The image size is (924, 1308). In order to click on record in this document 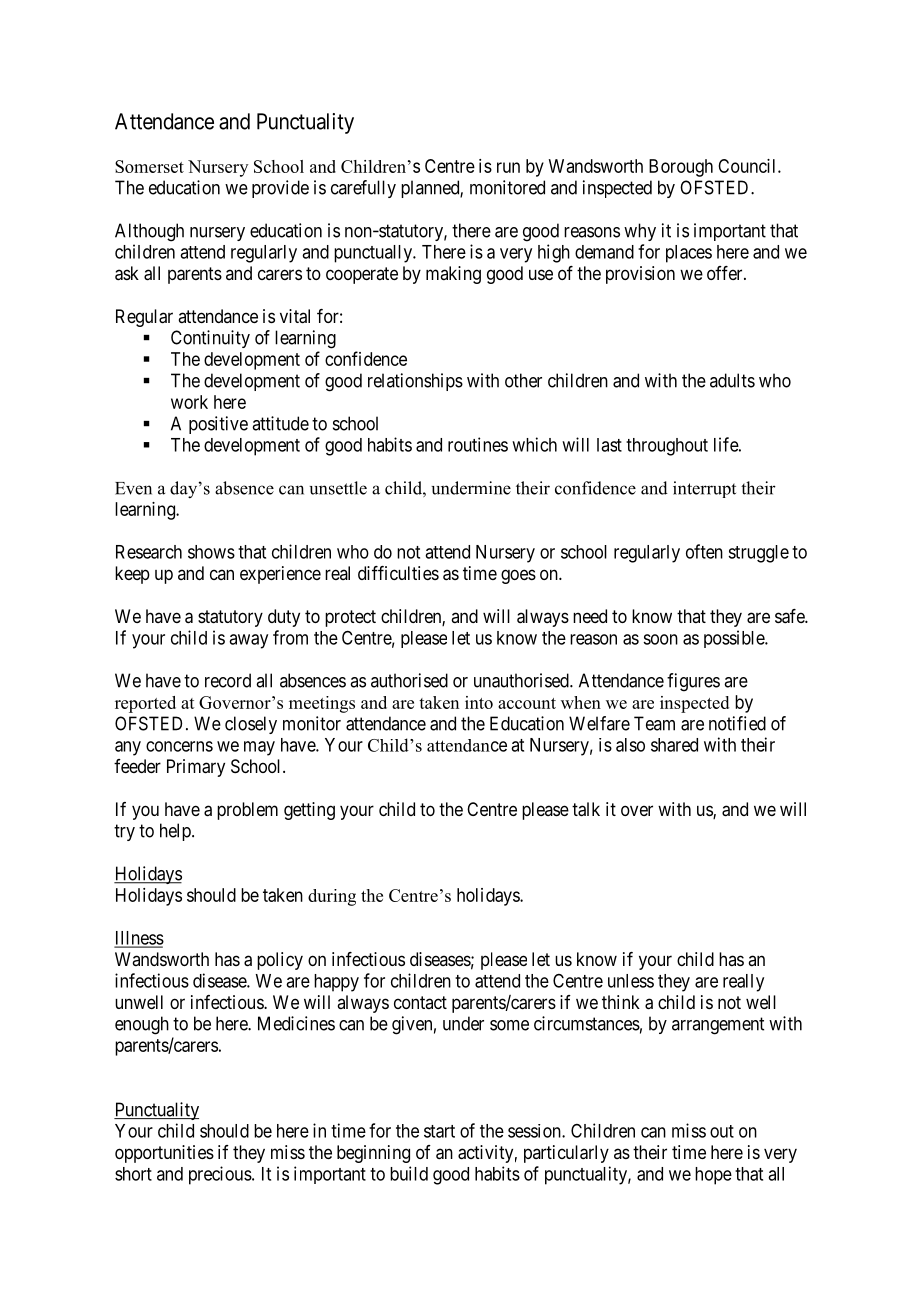, I will do `click(228, 680)`.
